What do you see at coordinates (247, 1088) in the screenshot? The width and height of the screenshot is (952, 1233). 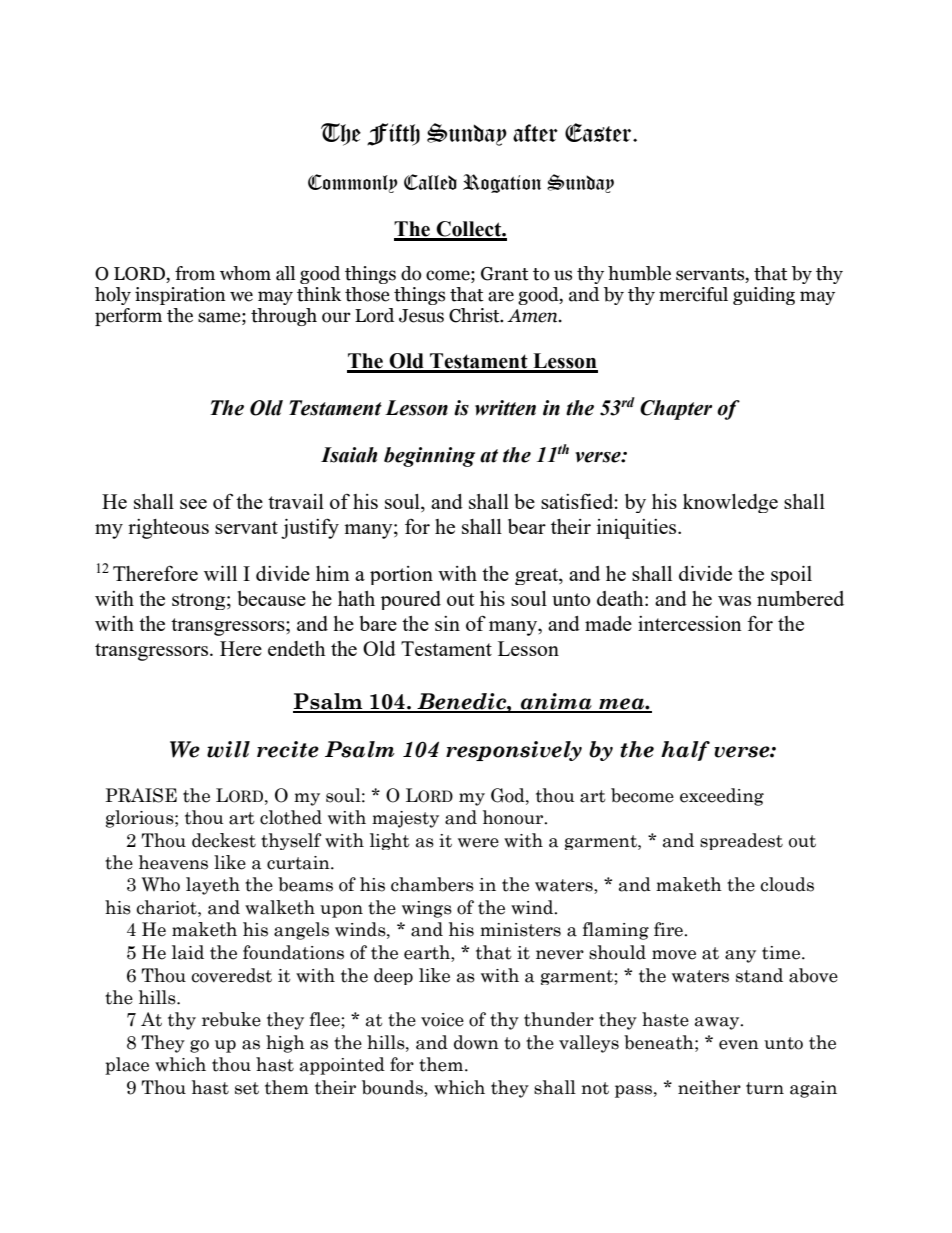 I see `set` at bounding box center [247, 1088].
